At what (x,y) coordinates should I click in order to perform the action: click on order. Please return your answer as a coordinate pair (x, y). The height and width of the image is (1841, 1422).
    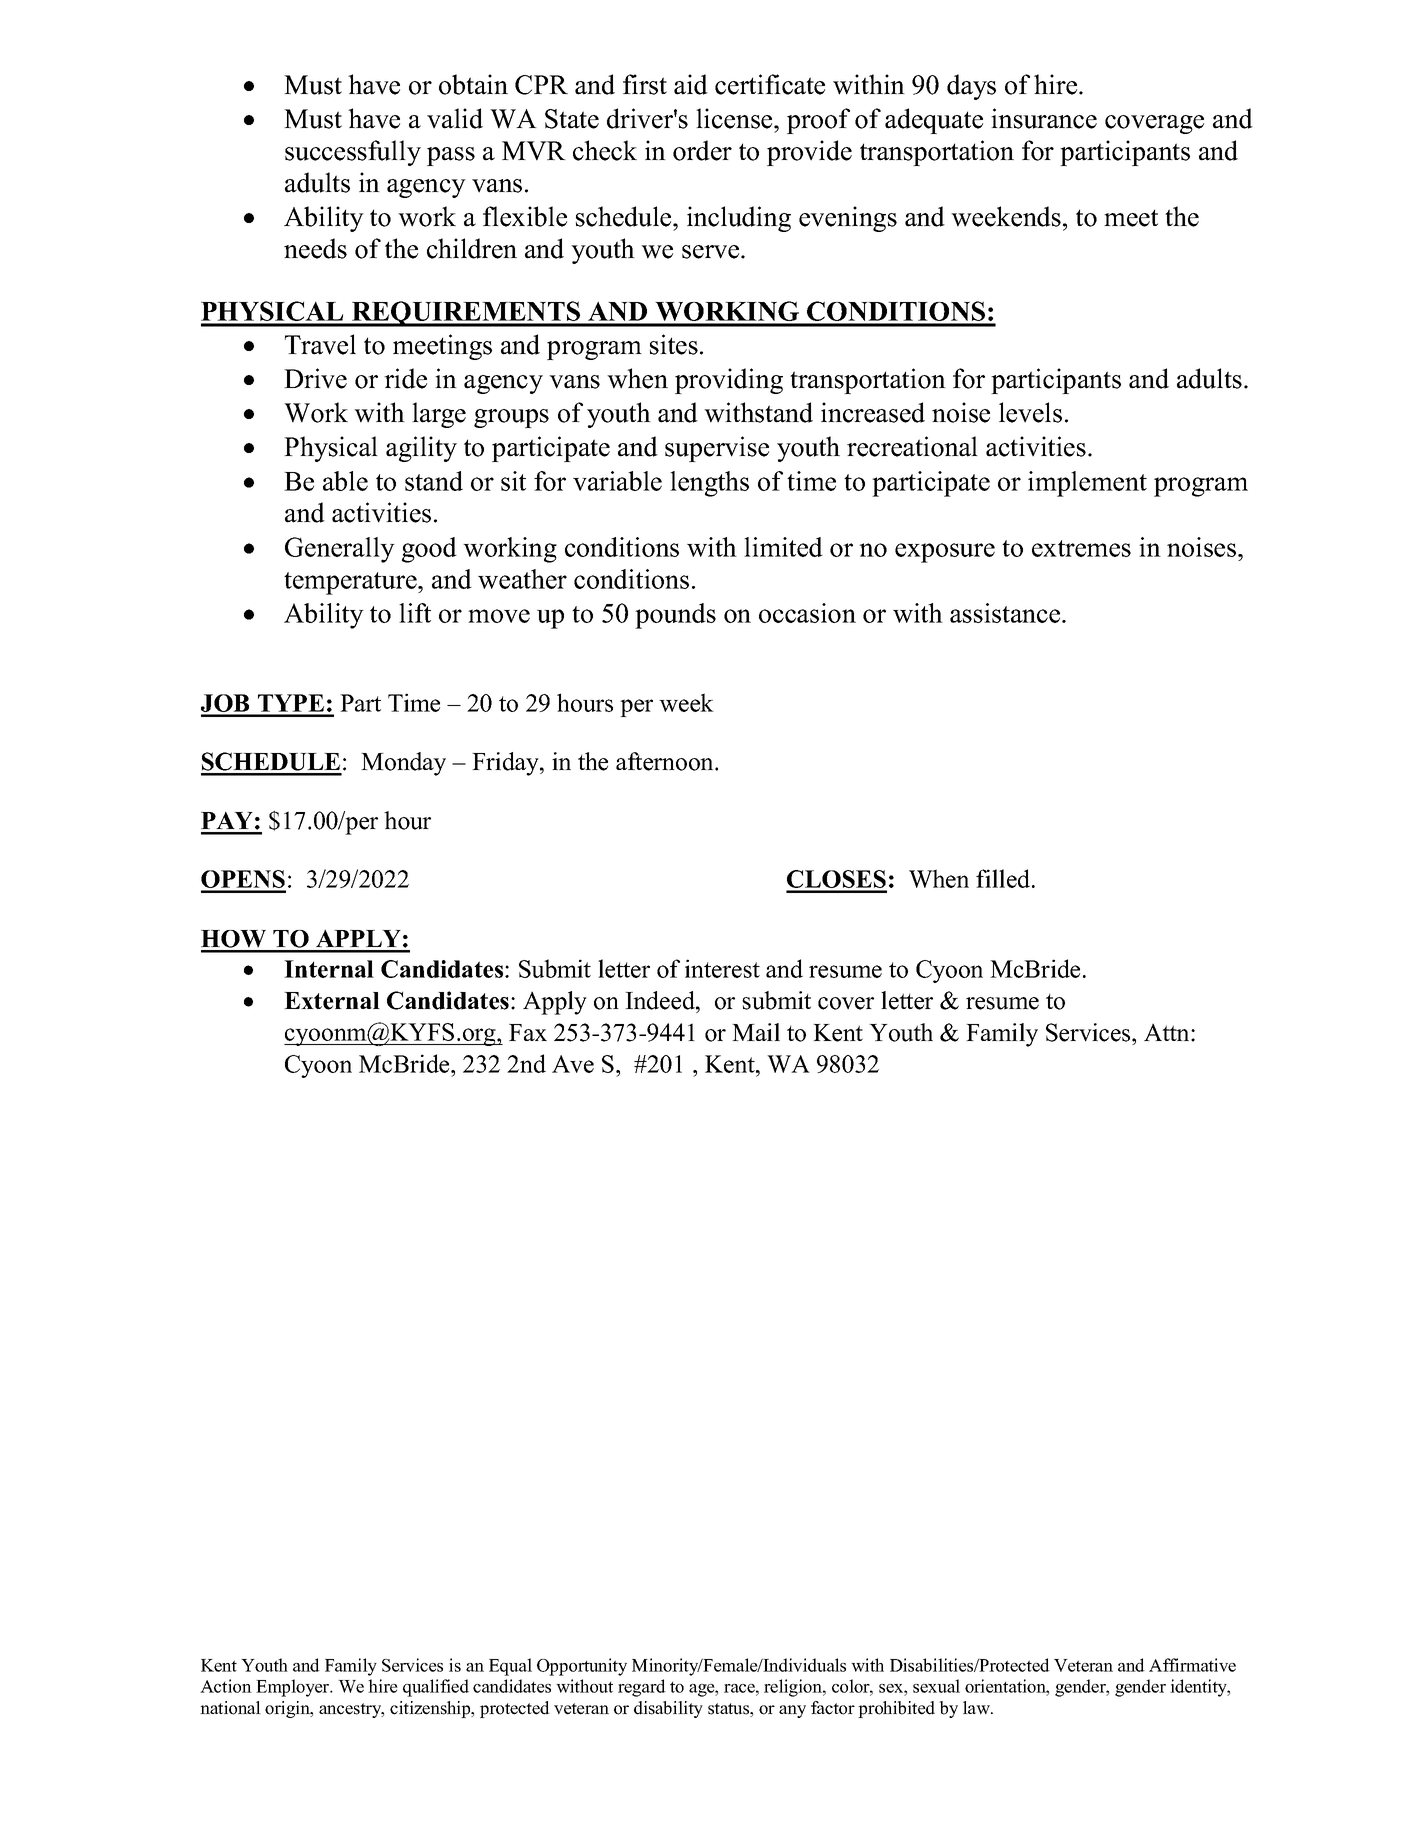
    Looking at the image, I should click on (702, 150).
